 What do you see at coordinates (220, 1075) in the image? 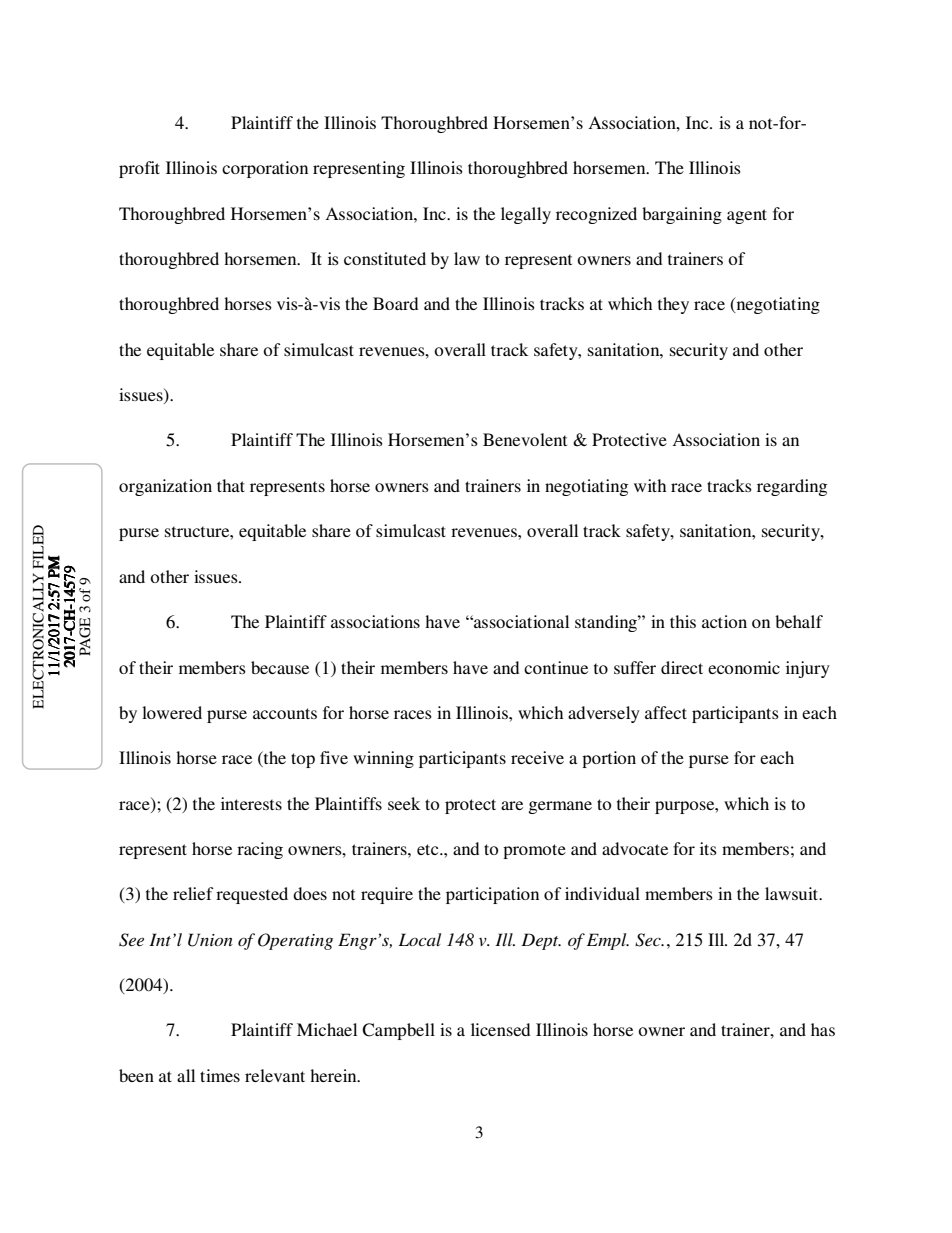
I see `times` at bounding box center [220, 1075].
